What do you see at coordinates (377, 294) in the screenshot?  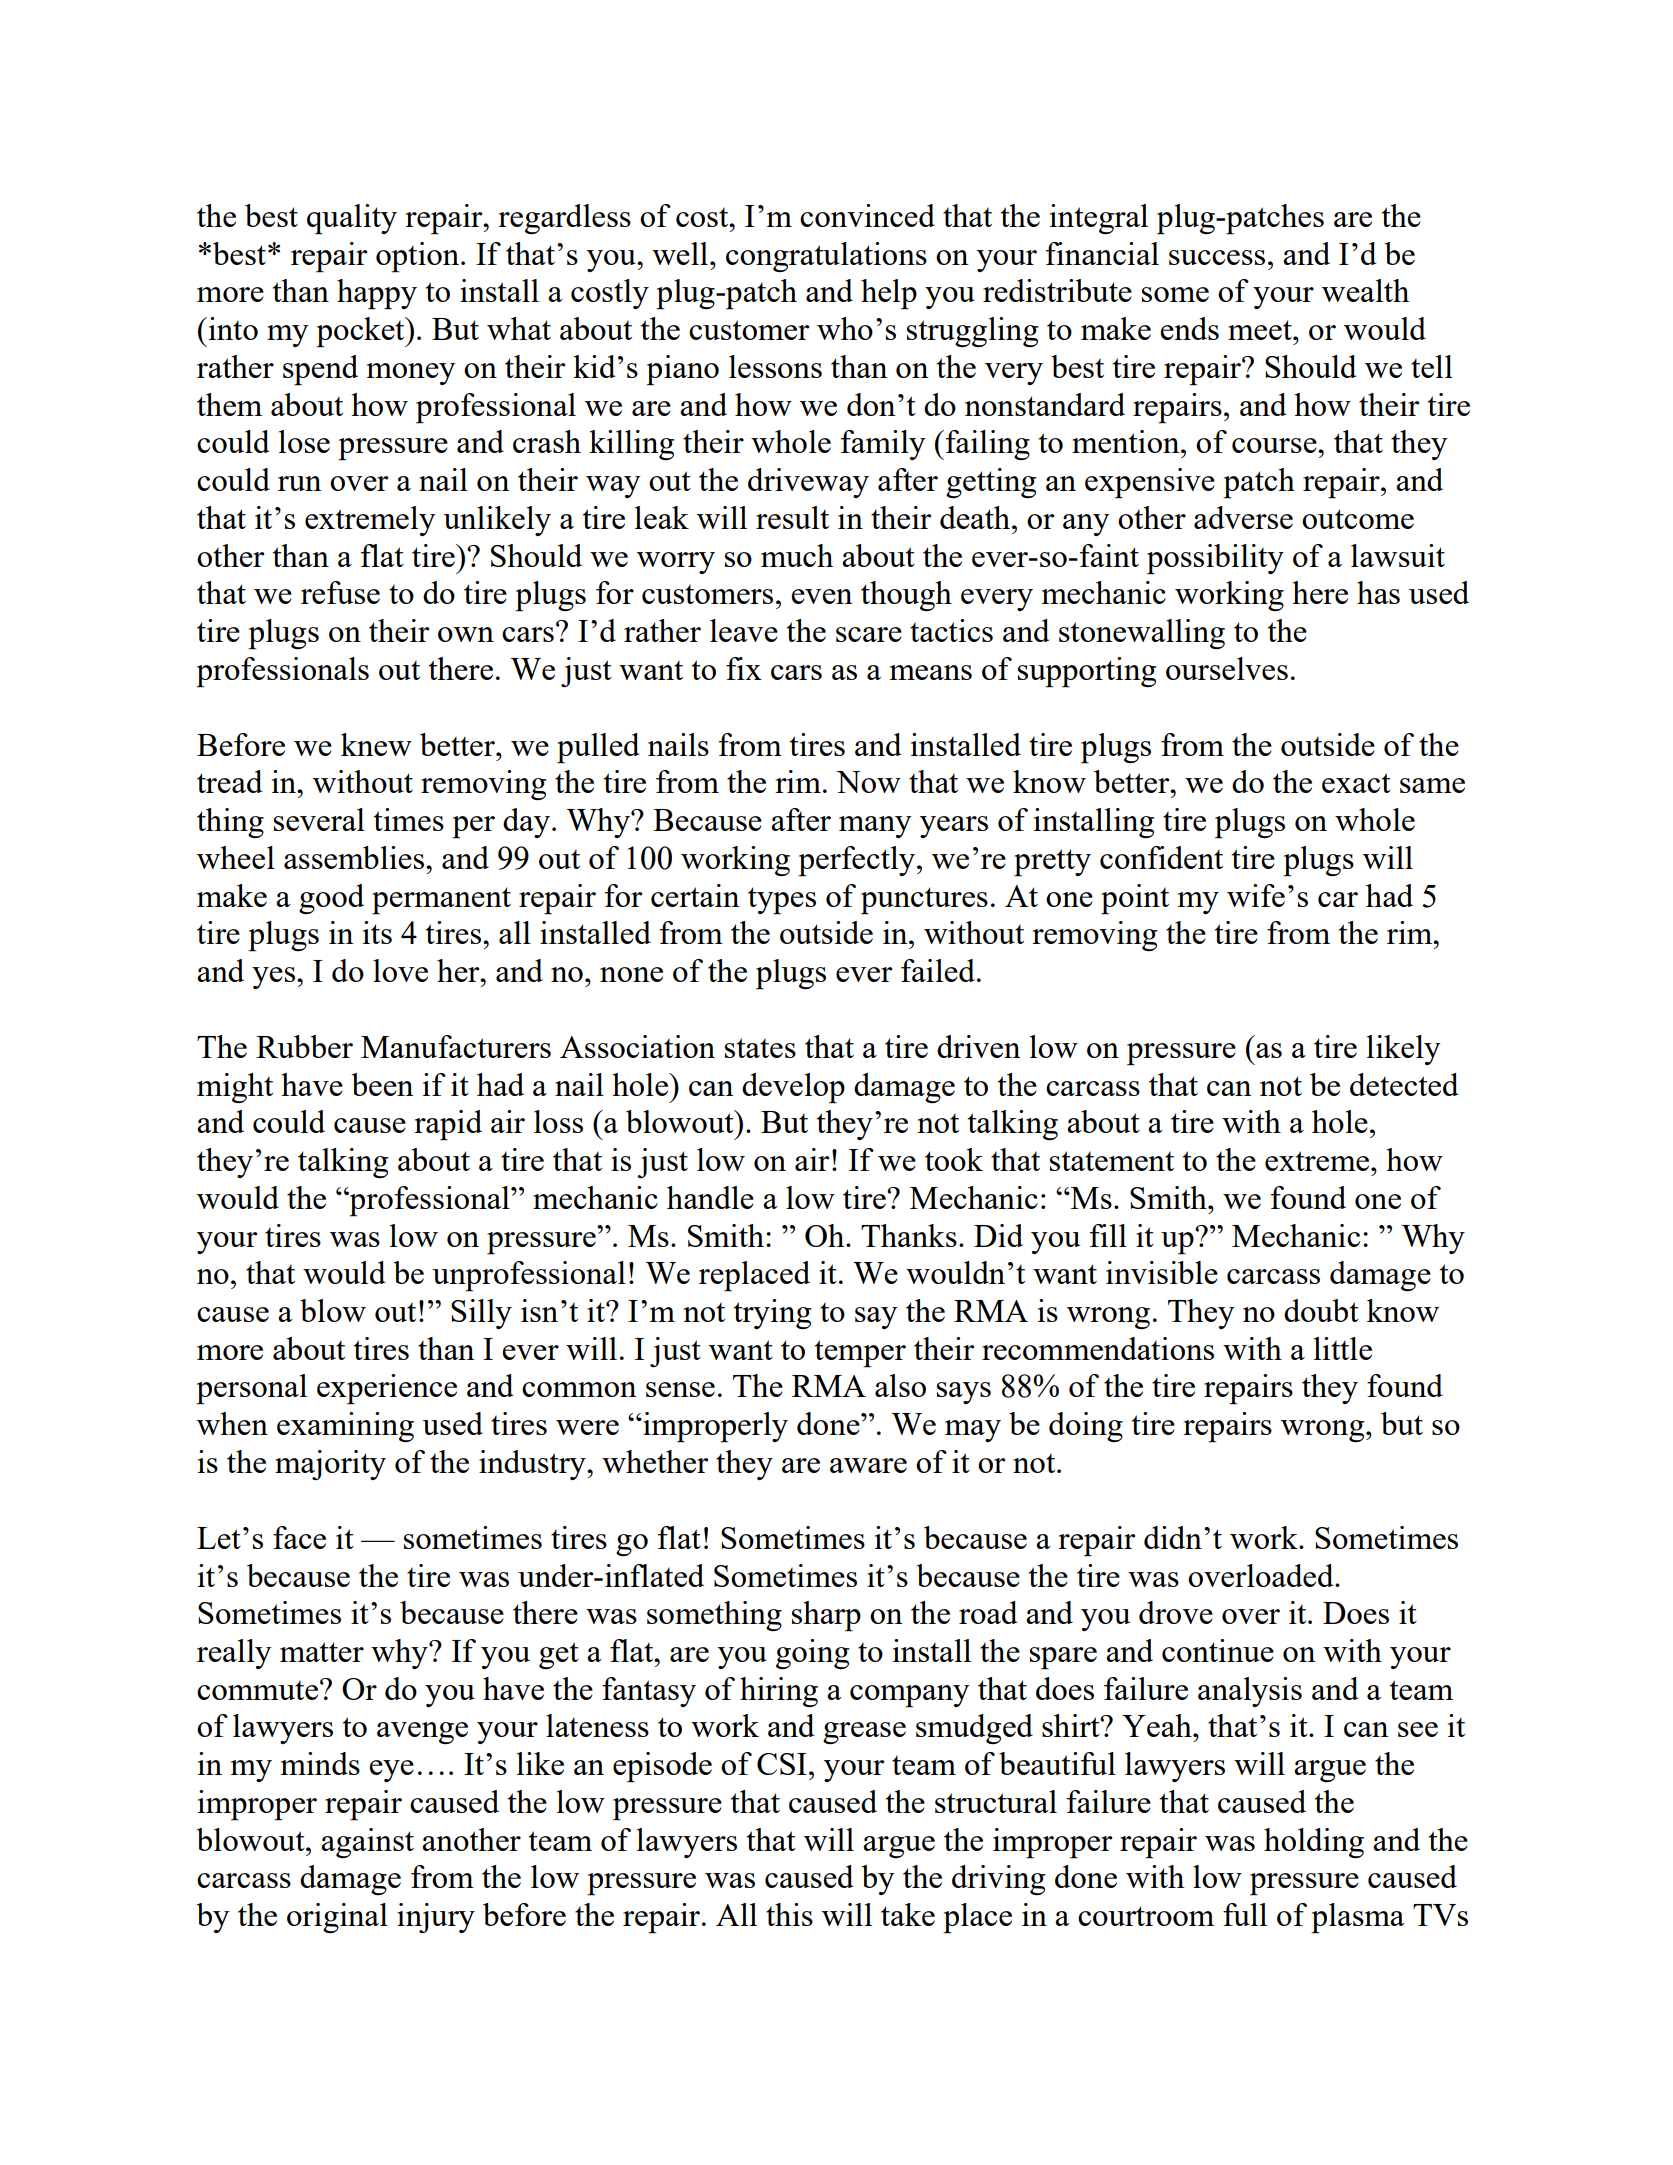 I see `happy` at bounding box center [377, 294].
